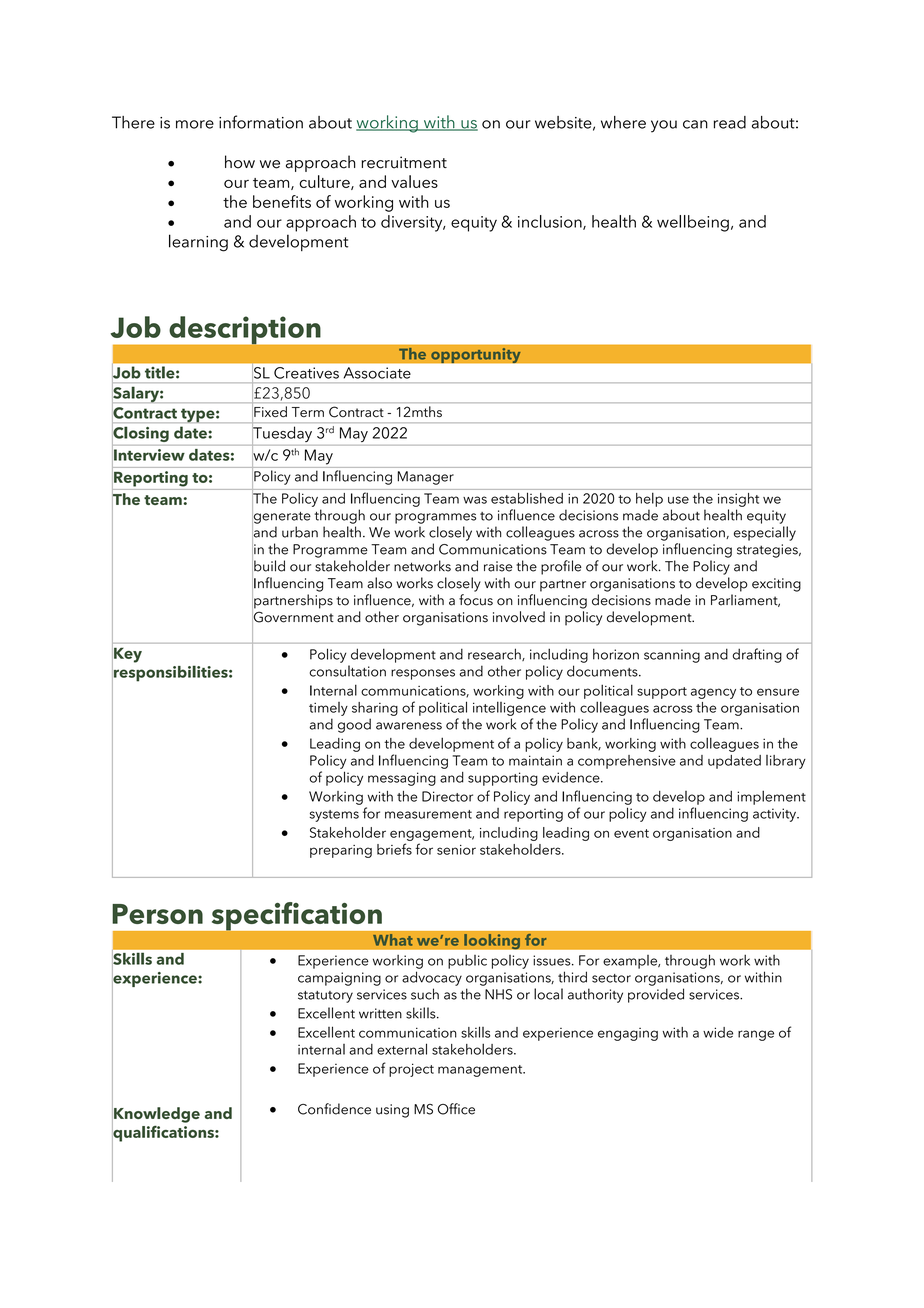  What do you see at coordinates (476, 600) in the document?
I see `focus` at bounding box center [476, 600].
